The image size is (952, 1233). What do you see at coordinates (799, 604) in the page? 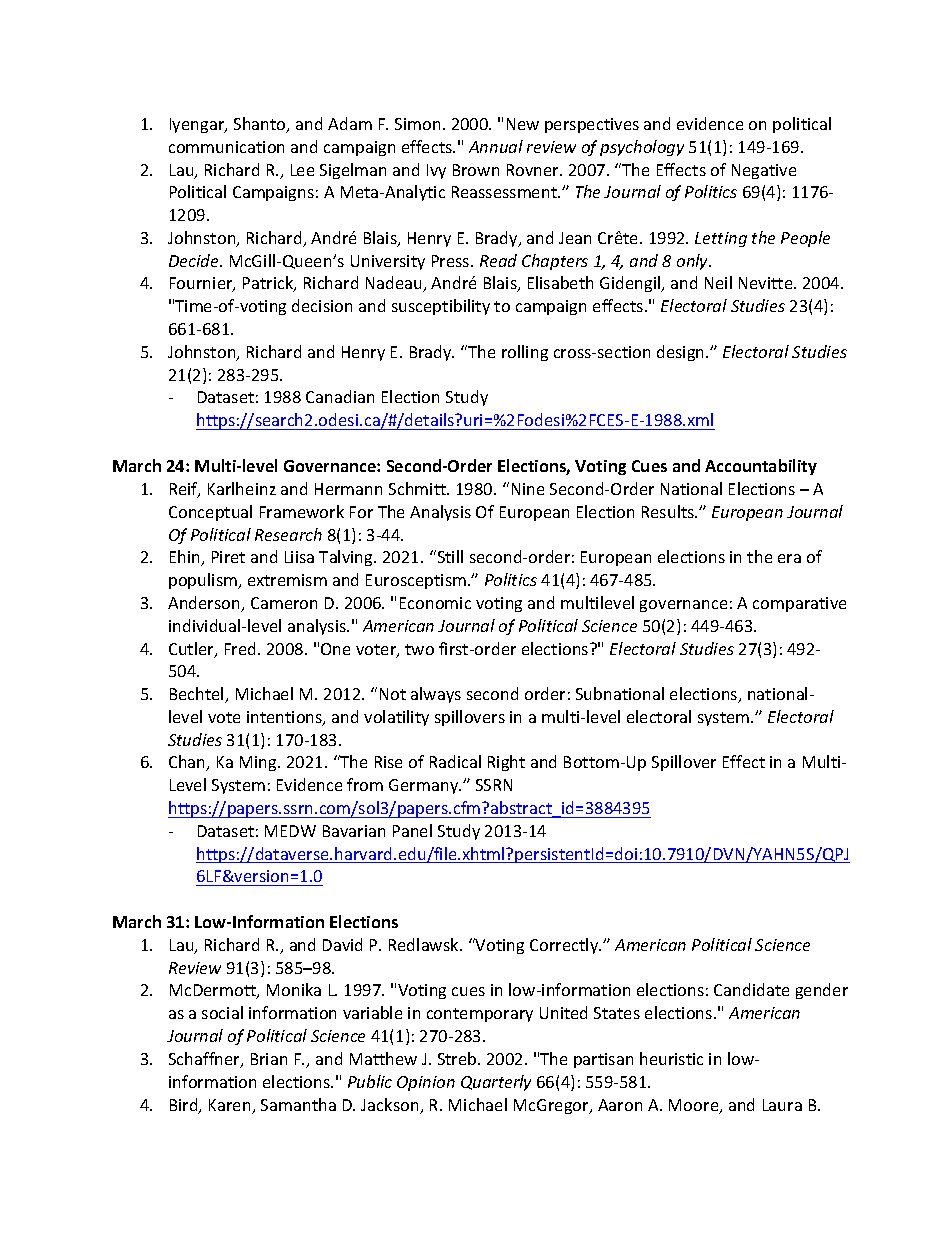
I see `comparative` at bounding box center [799, 604].
